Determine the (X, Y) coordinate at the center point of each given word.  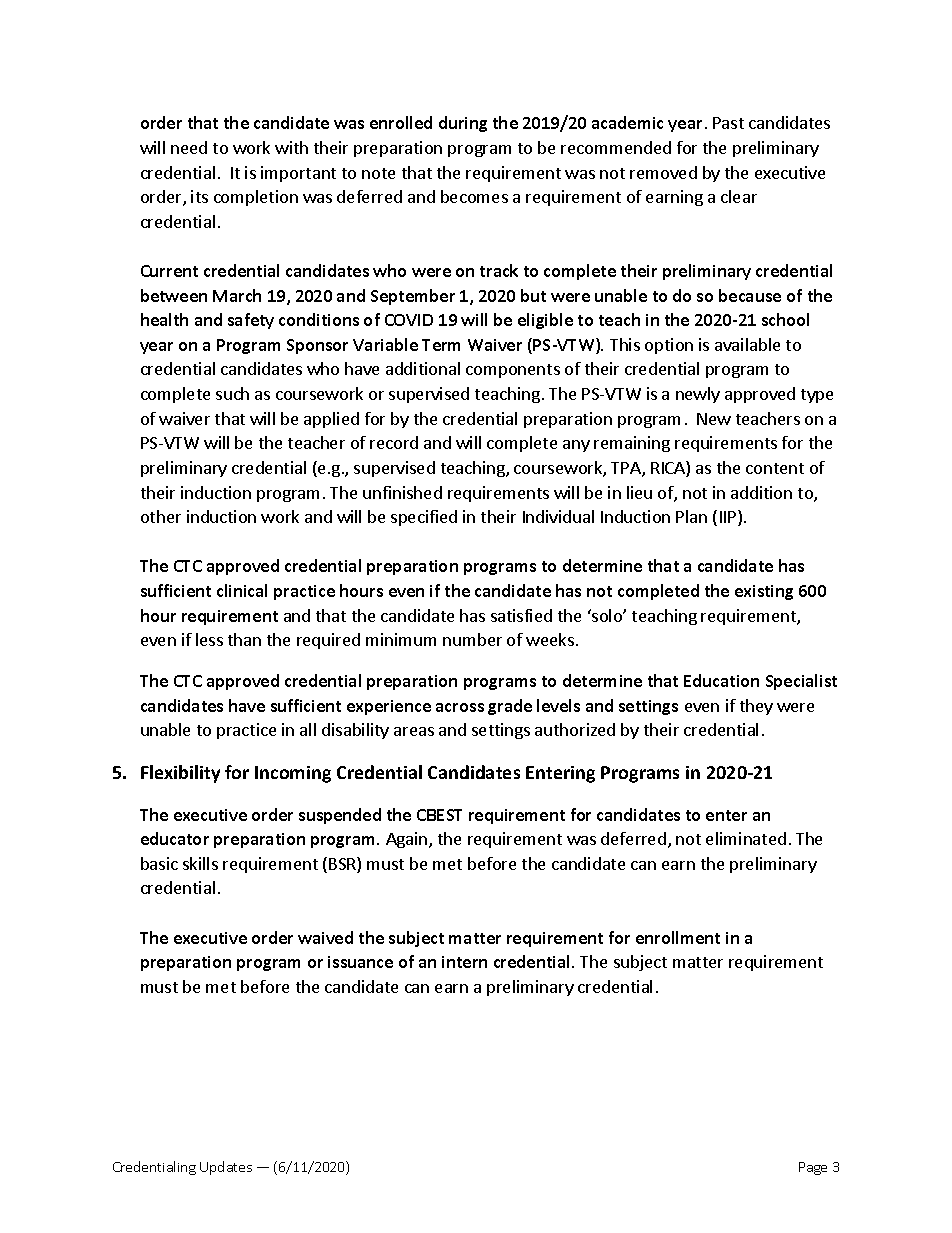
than (244, 639)
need (189, 147)
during (463, 124)
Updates (226, 1168)
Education (721, 680)
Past (728, 123)
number (472, 639)
